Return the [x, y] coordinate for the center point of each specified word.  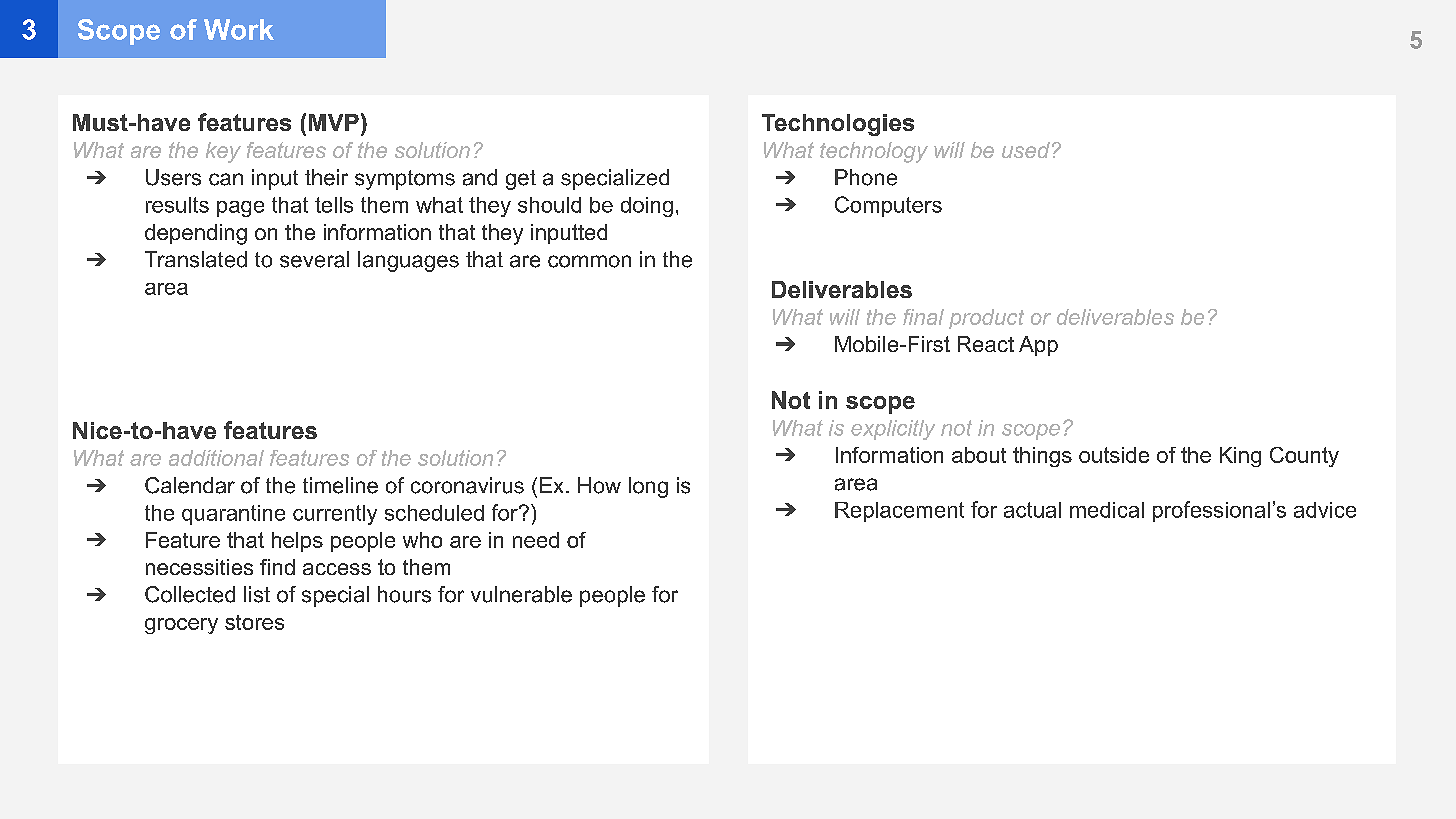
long [648, 487]
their [326, 177]
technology [874, 152]
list [257, 594]
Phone [866, 177]
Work [239, 29]
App [1038, 346]
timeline [340, 485]
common [589, 261]
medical [1107, 510]
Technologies [838, 125]
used [1026, 150]
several [314, 259]
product [986, 319]
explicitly [893, 430]
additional [216, 458]
